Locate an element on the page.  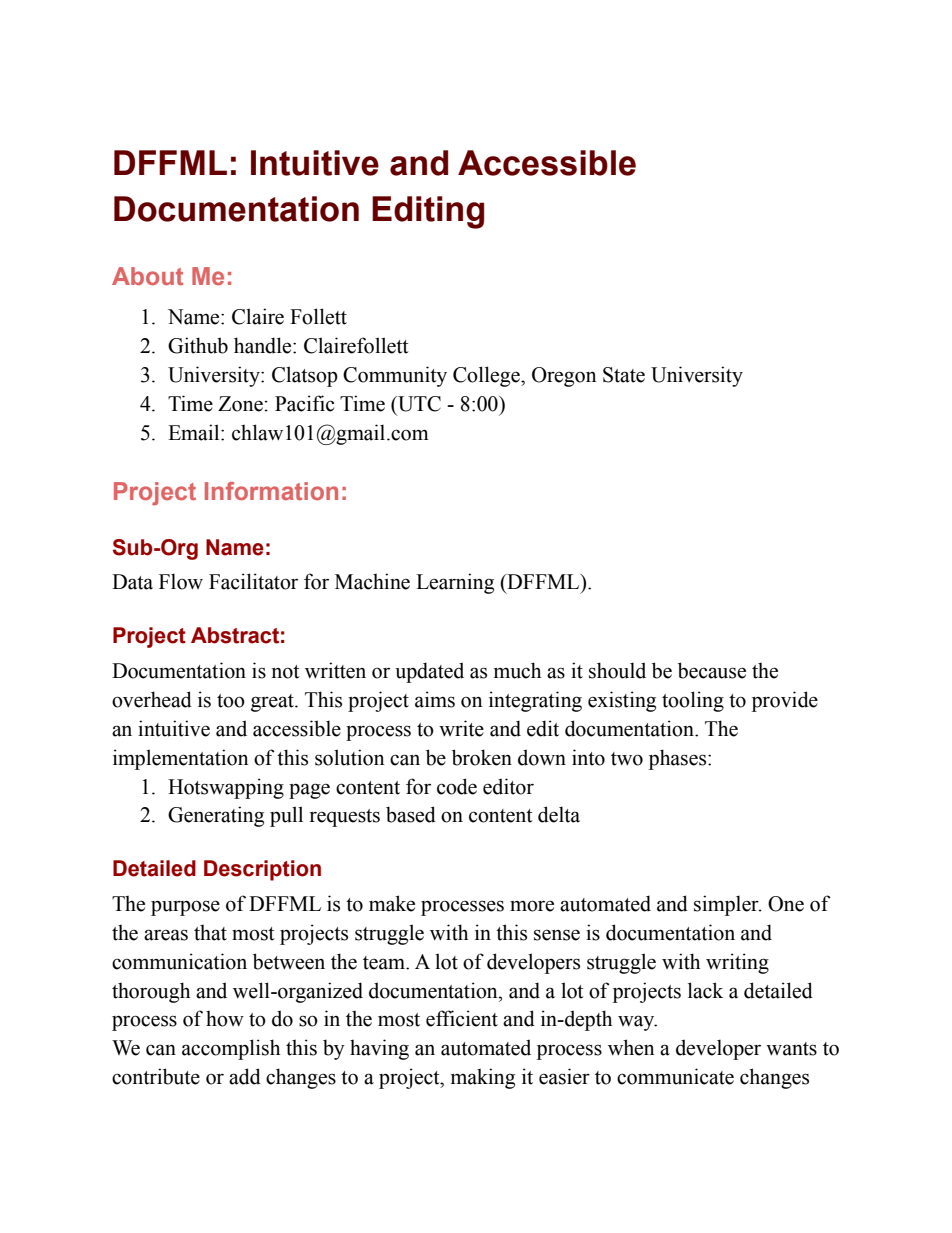
accomplish is located at coordinates (231, 1049).
